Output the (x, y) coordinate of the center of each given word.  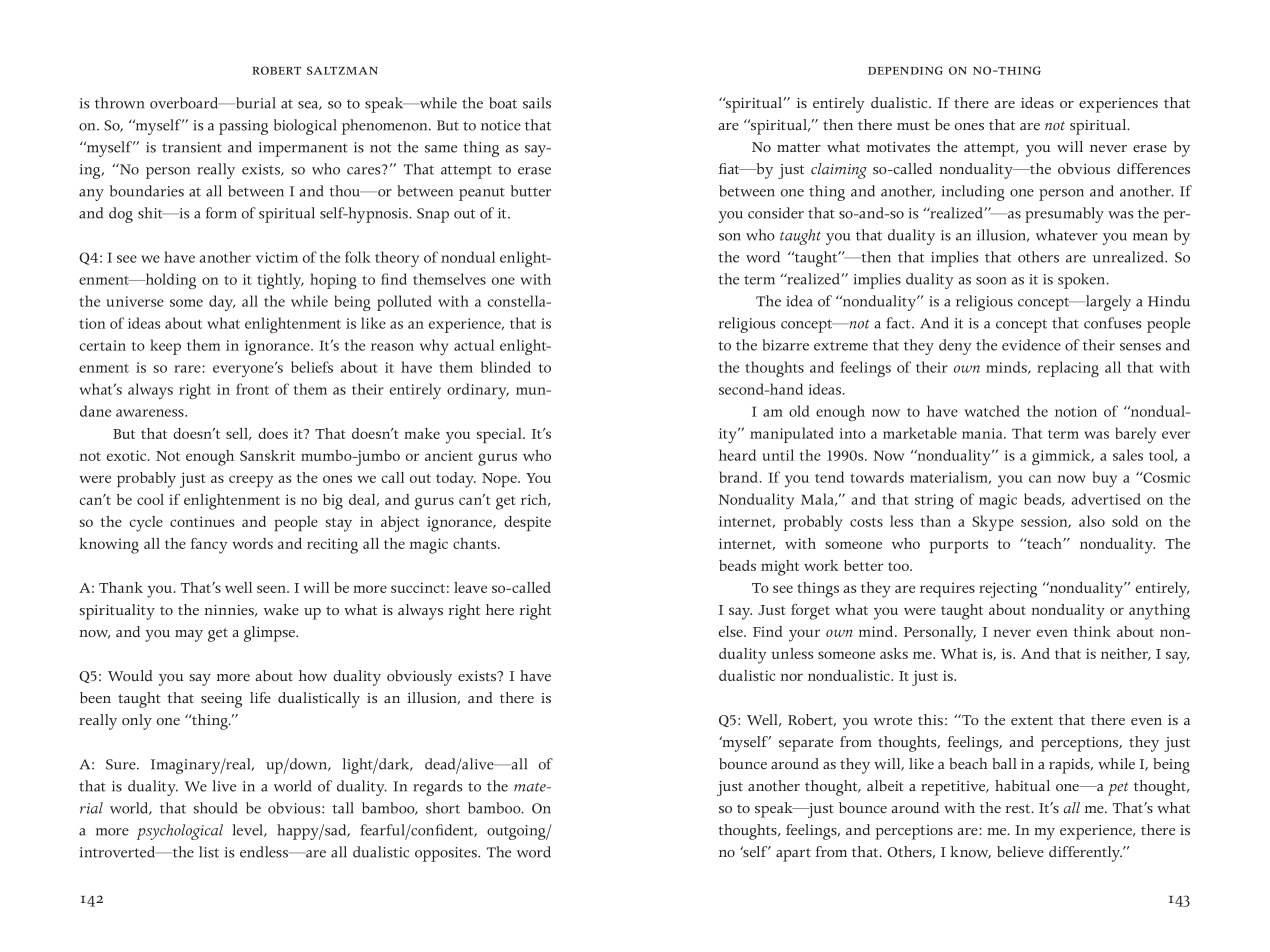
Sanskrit (267, 455)
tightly (280, 281)
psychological (180, 832)
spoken (1083, 281)
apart (793, 855)
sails (537, 103)
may (189, 636)
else (732, 631)
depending (905, 70)
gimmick (1062, 457)
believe (1020, 851)
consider (776, 213)
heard (737, 455)
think (1092, 631)
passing (243, 127)
